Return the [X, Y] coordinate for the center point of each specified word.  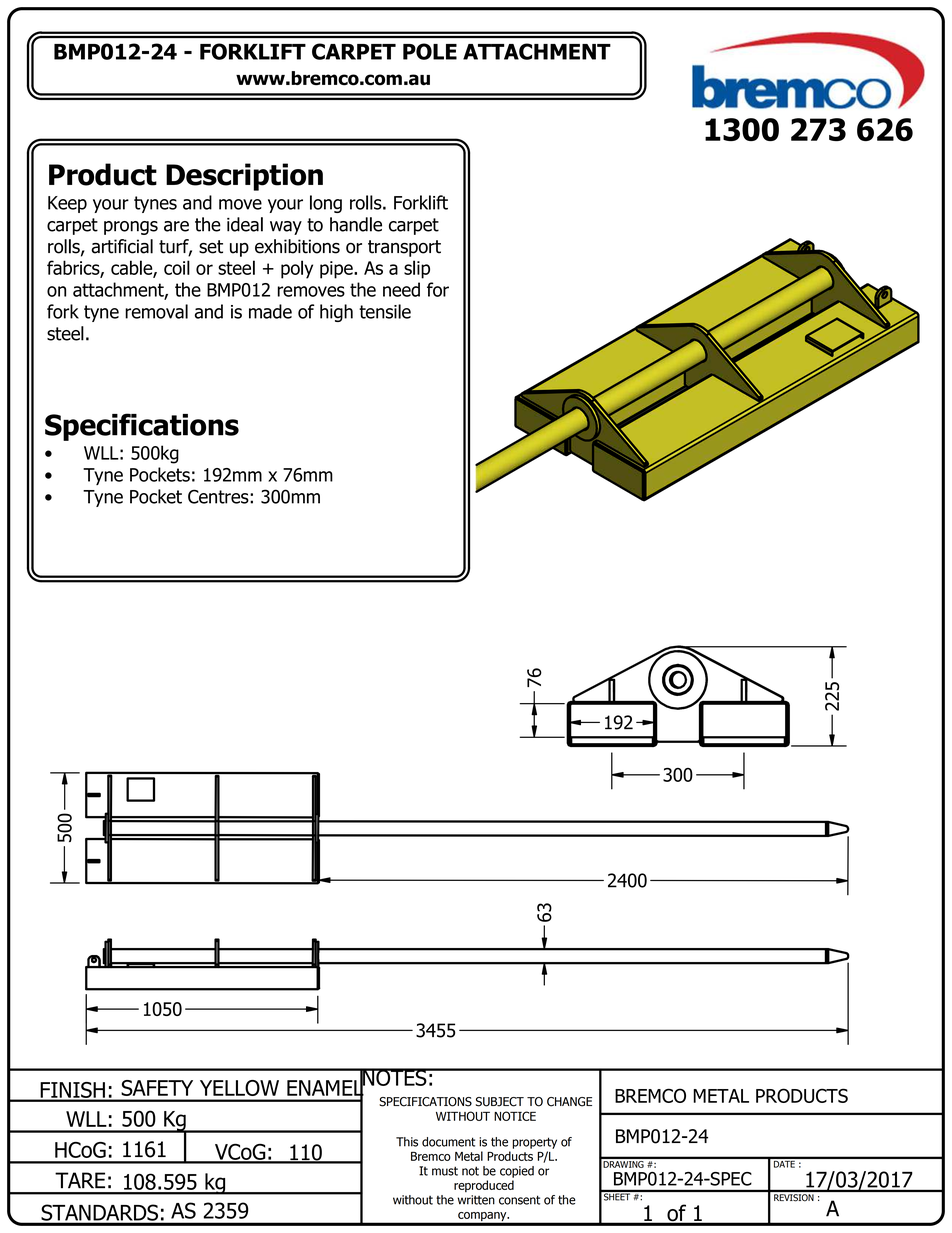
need [401, 289]
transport [404, 248]
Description [244, 177]
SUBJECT [500, 1102]
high [336, 313]
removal [156, 311]
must [445, 1171]
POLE [430, 51]
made [270, 311]
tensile [385, 311]
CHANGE [569, 1102]
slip [417, 269]
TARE [80, 1180]
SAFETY [157, 1088]
